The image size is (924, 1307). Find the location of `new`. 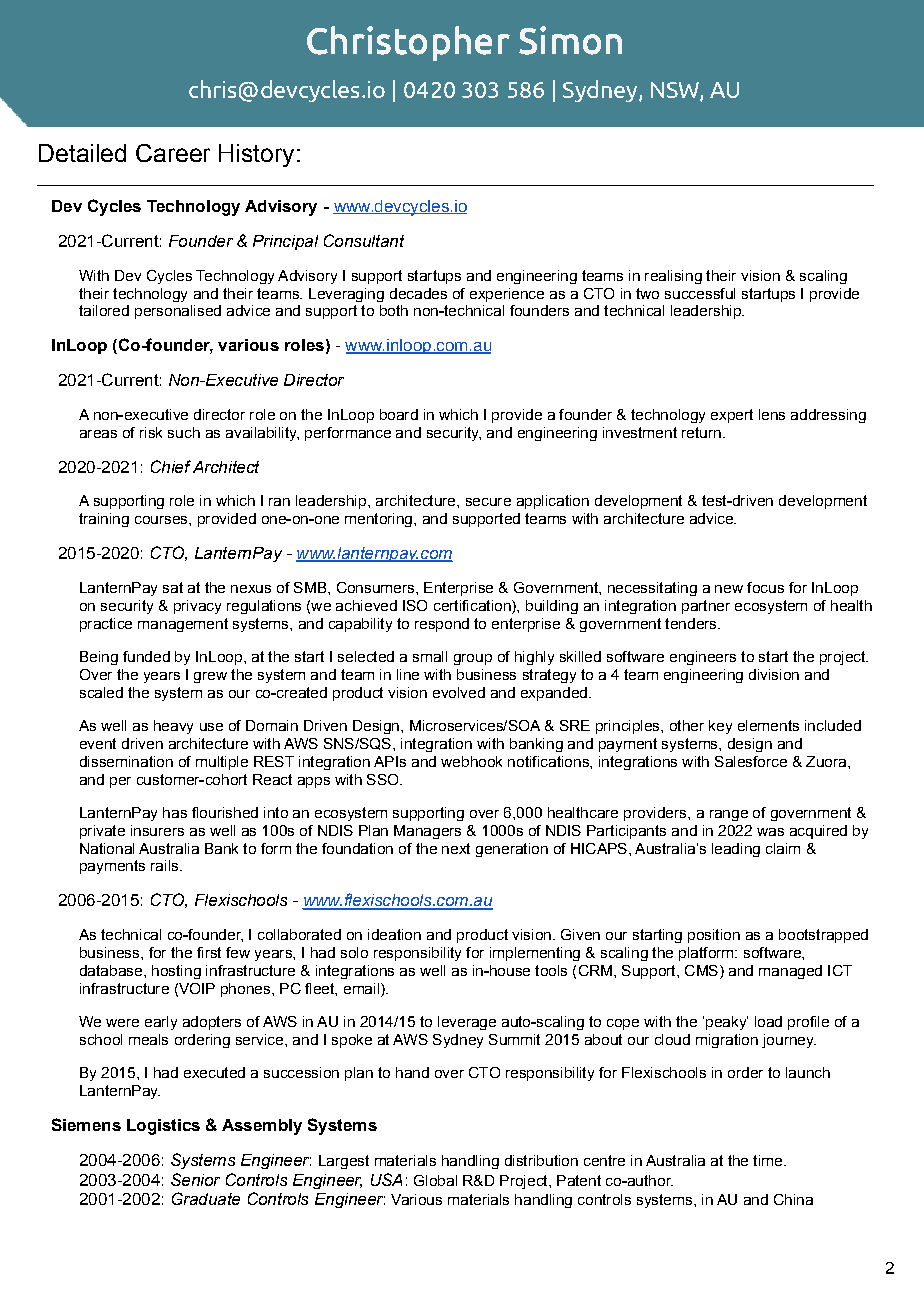

new is located at coordinates (729, 589).
